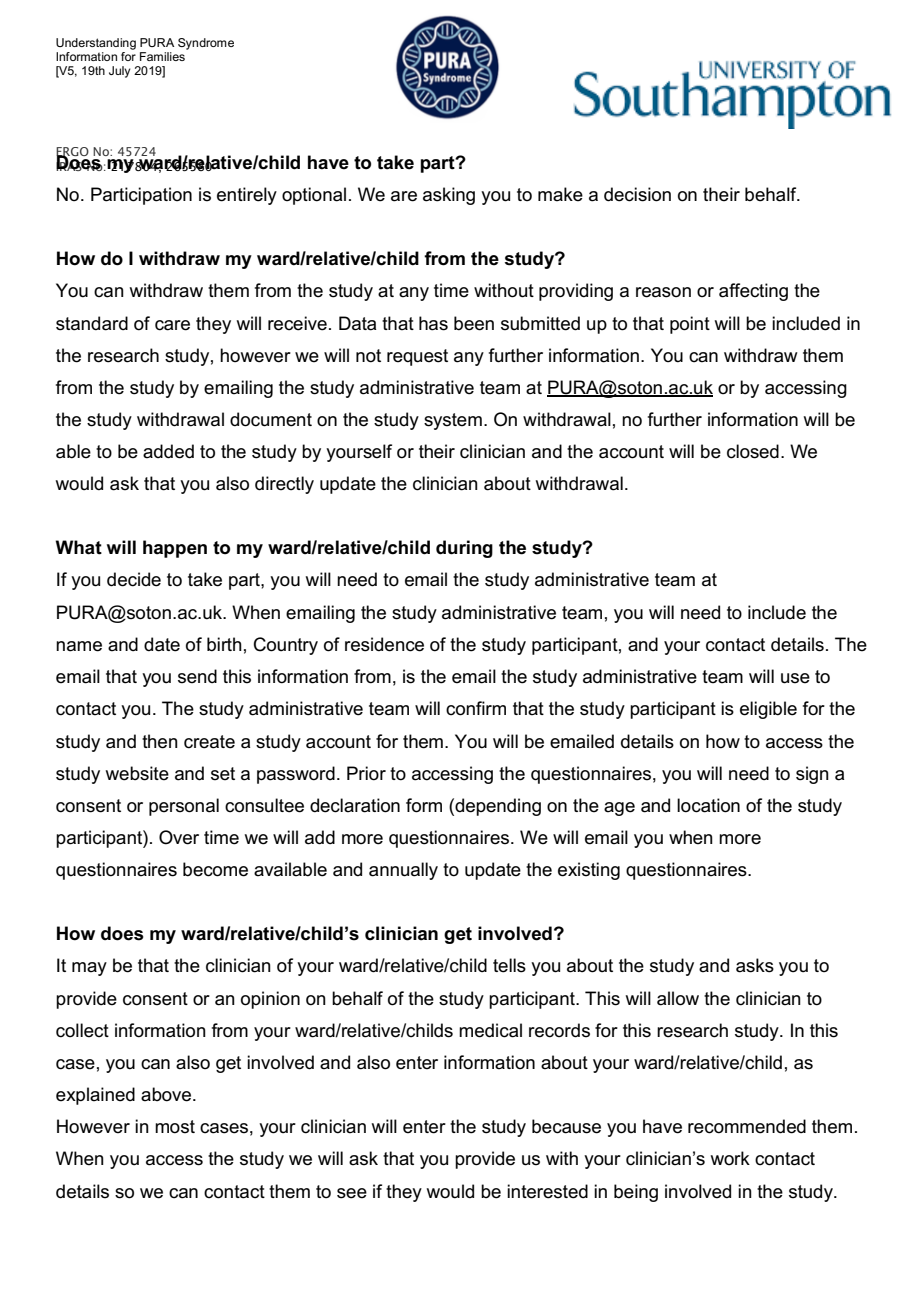 This screenshot has width=924, height=1308. I want to click on tells, so click(509, 965).
